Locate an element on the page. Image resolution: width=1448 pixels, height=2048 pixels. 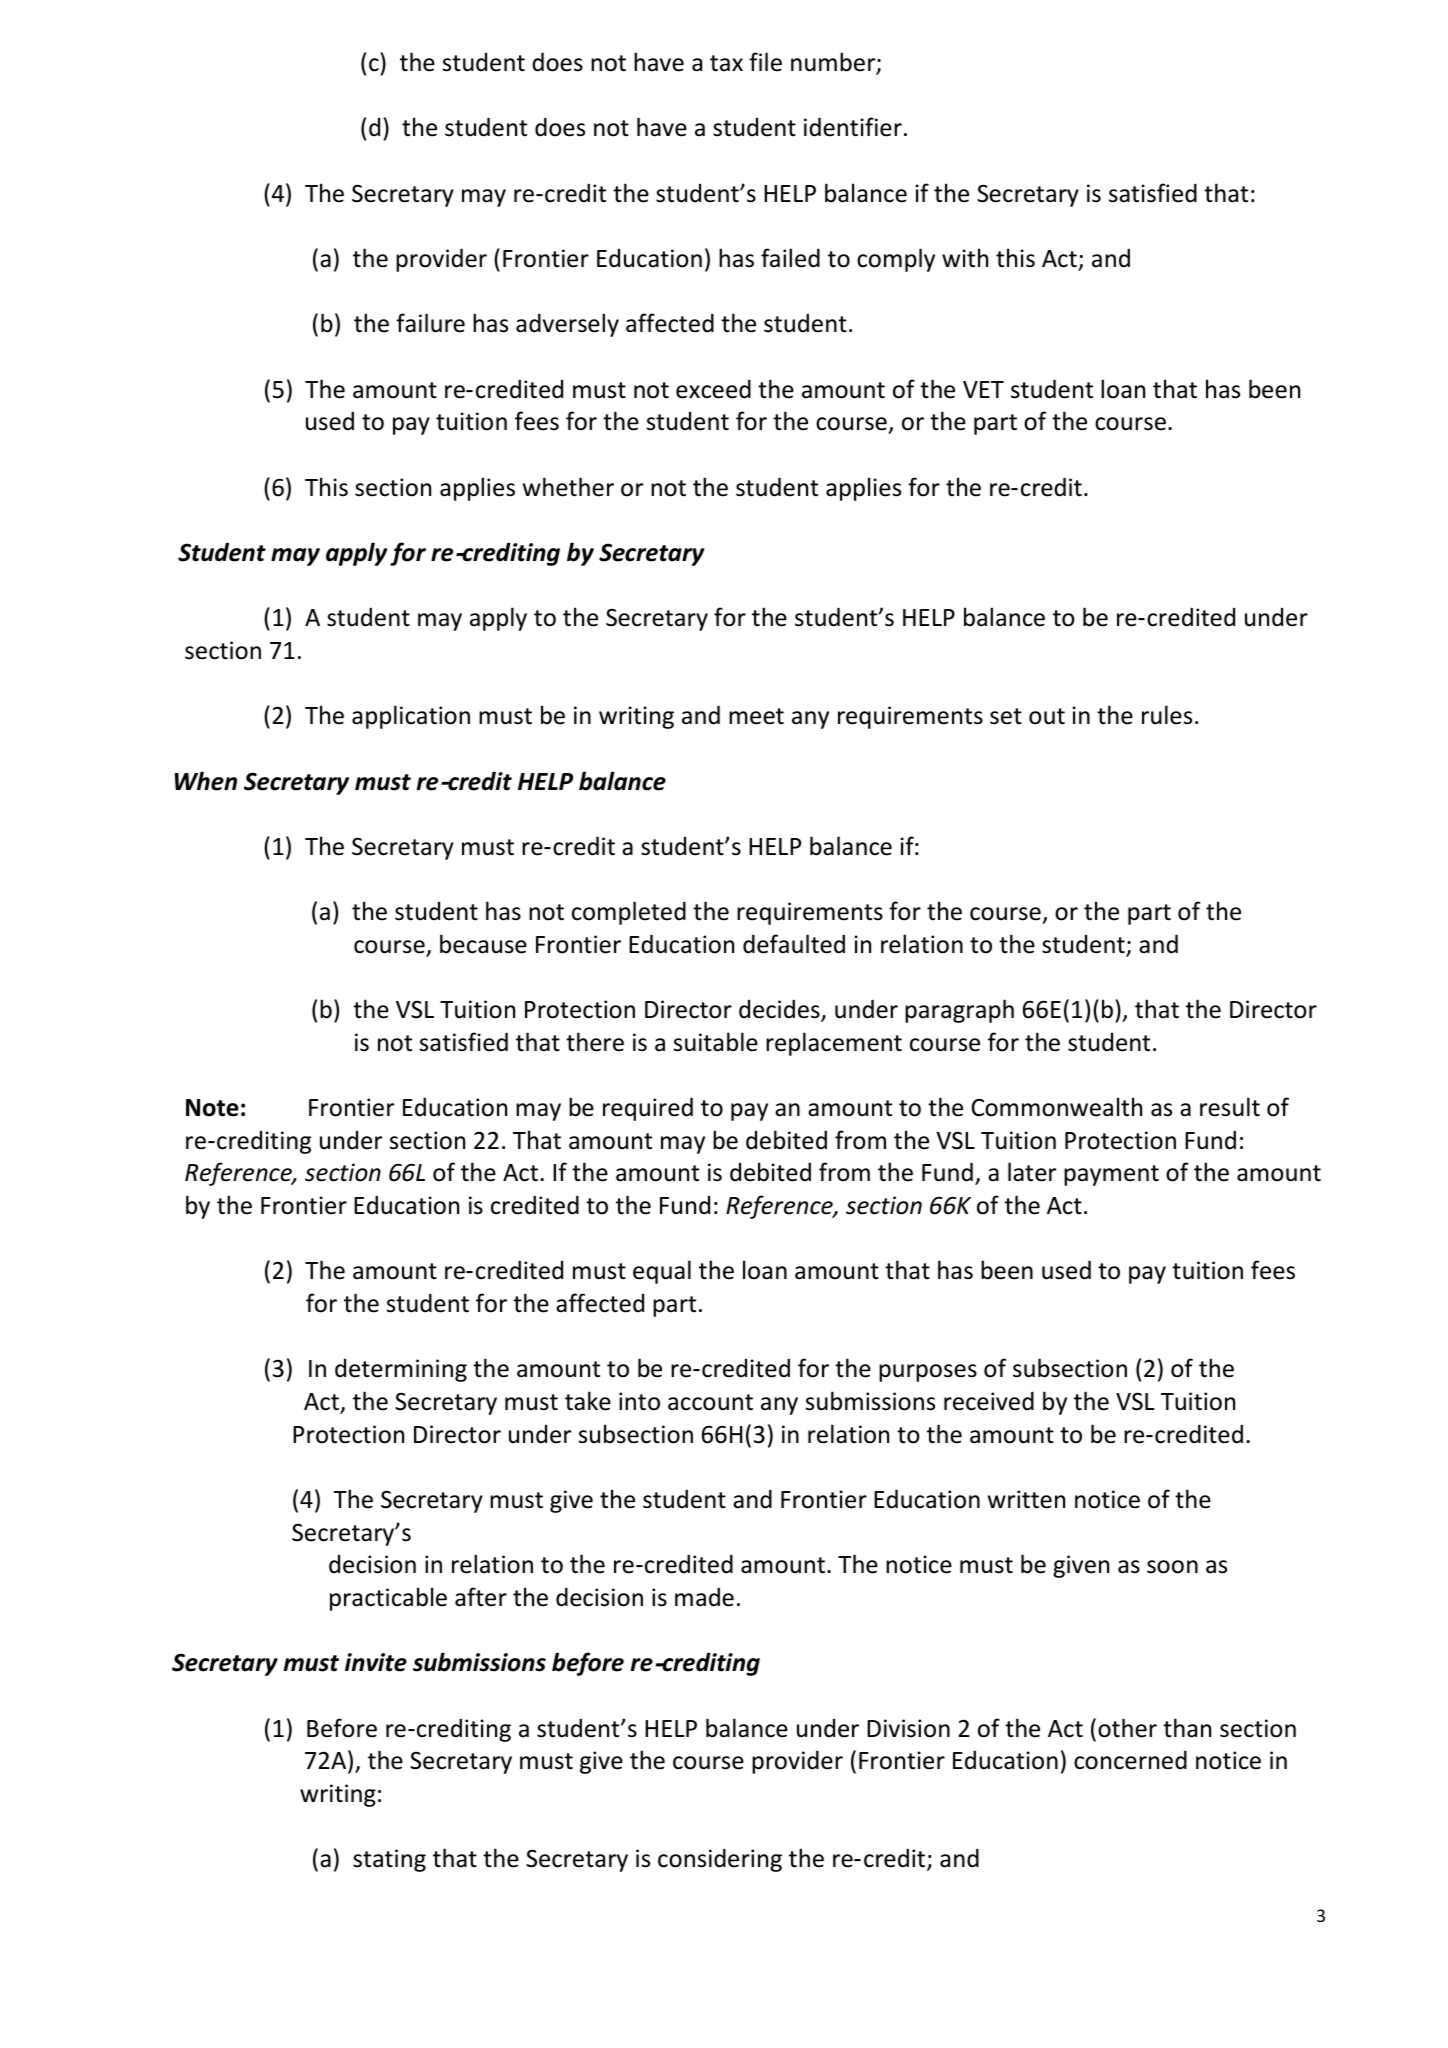
paragraph is located at coordinates (959, 1011).
